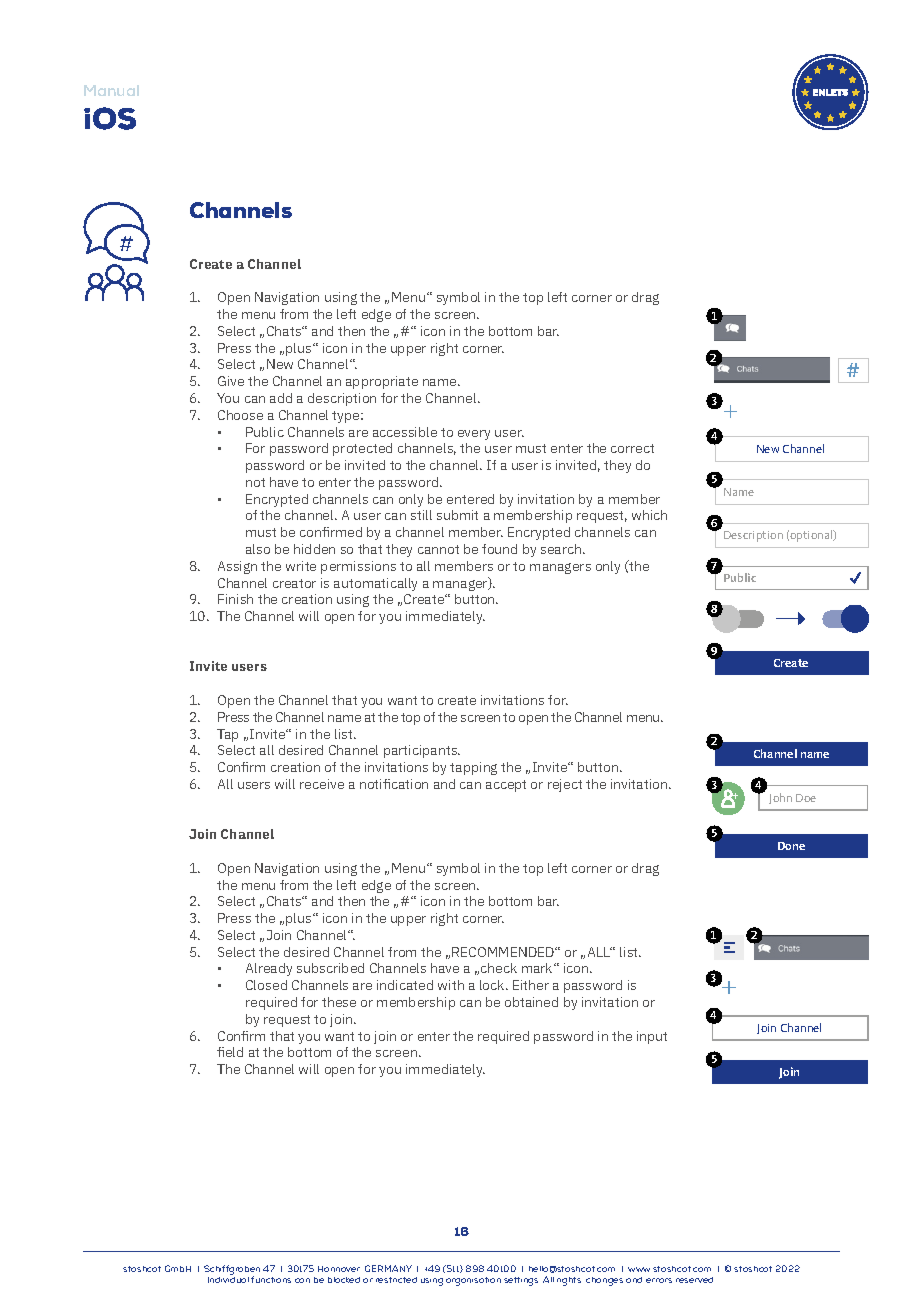  I want to click on Already, so click(269, 969).
